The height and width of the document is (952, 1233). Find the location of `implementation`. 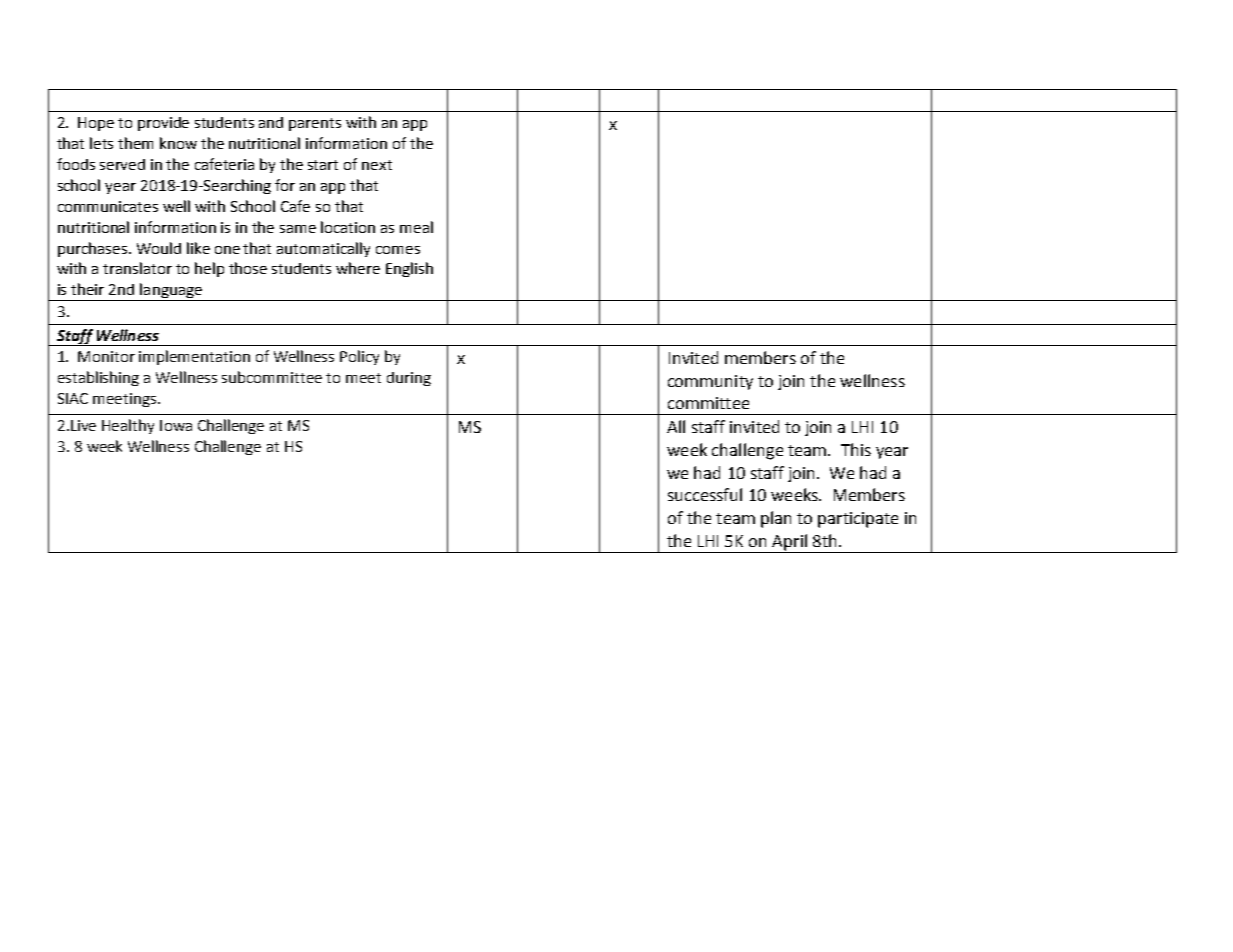

implementation is located at coordinates (194, 357).
